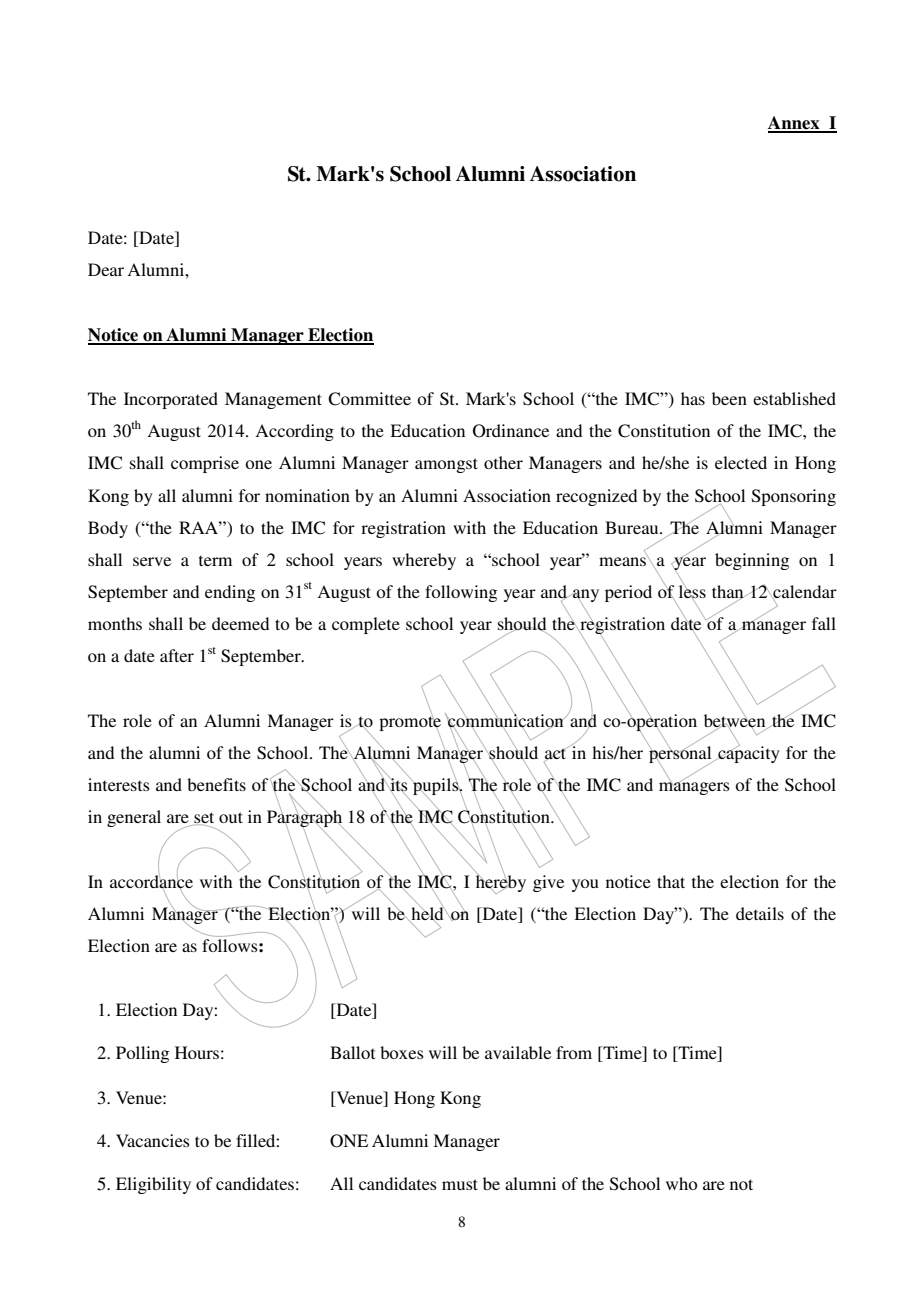 This document has height=1308, width=924. Describe the element at coordinates (728, 593) in the document. I see `than` at that location.
